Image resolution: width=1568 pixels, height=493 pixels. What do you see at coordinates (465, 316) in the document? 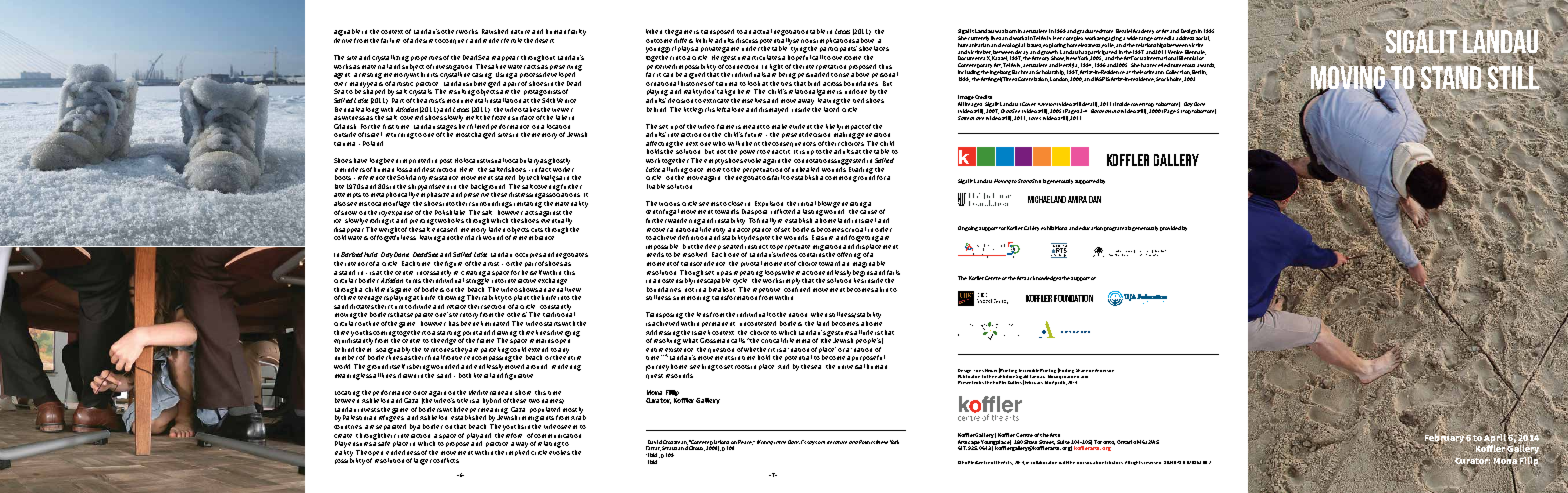
I see `territory` at bounding box center [465, 316].
